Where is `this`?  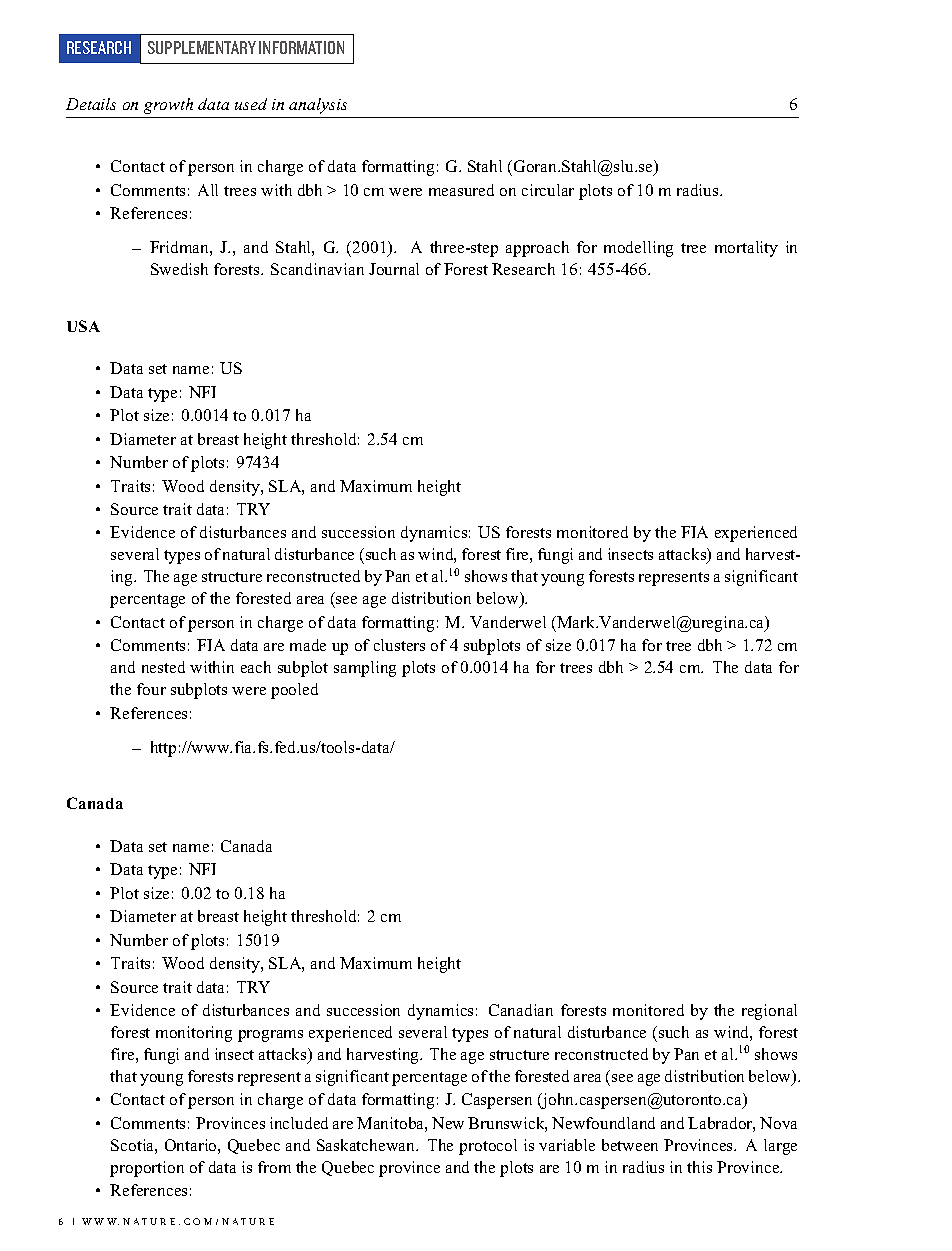 this is located at coordinates (699, 1167).
